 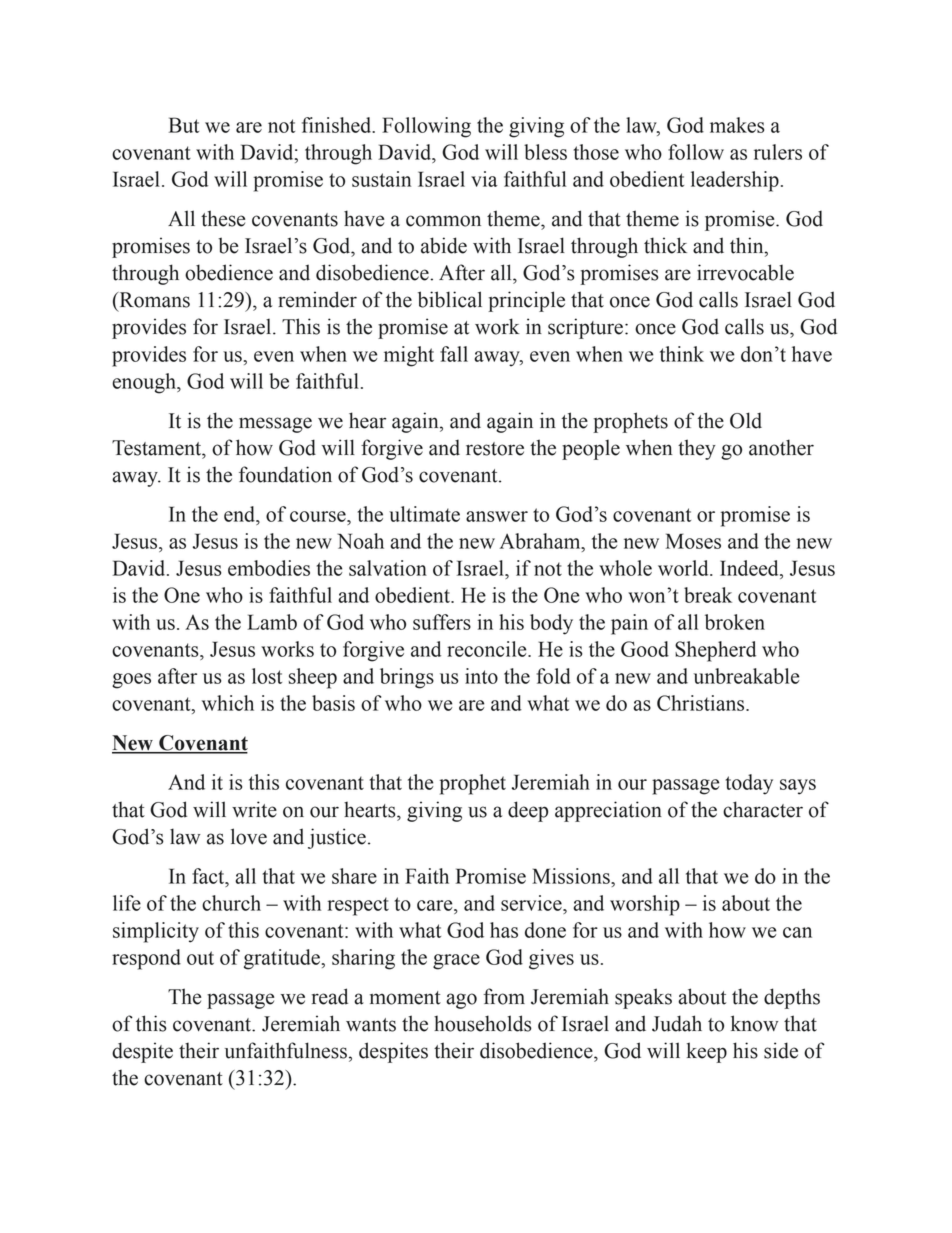 What do you see at coordinates (146, 959) in the document?
I see `respond` at bounding box center [146, 959].
